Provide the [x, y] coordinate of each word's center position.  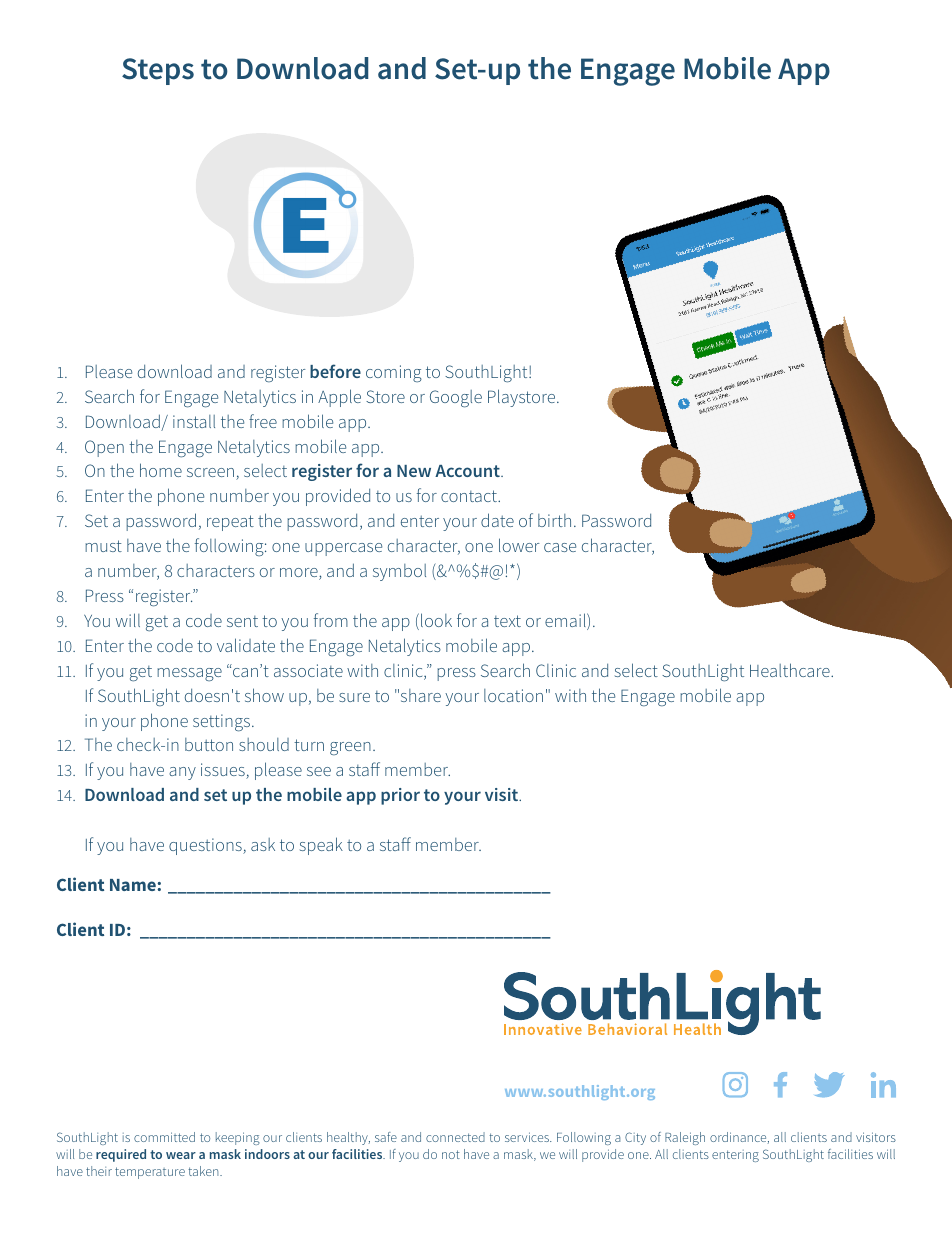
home [161, 470]
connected [455, 1137]
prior [400, 796]
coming [394, 373]
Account [468, 471]
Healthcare [791, 670]
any [182, 773]
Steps [158, 71]
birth [554, 520]
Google [456, 399]
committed [164, 1137]
